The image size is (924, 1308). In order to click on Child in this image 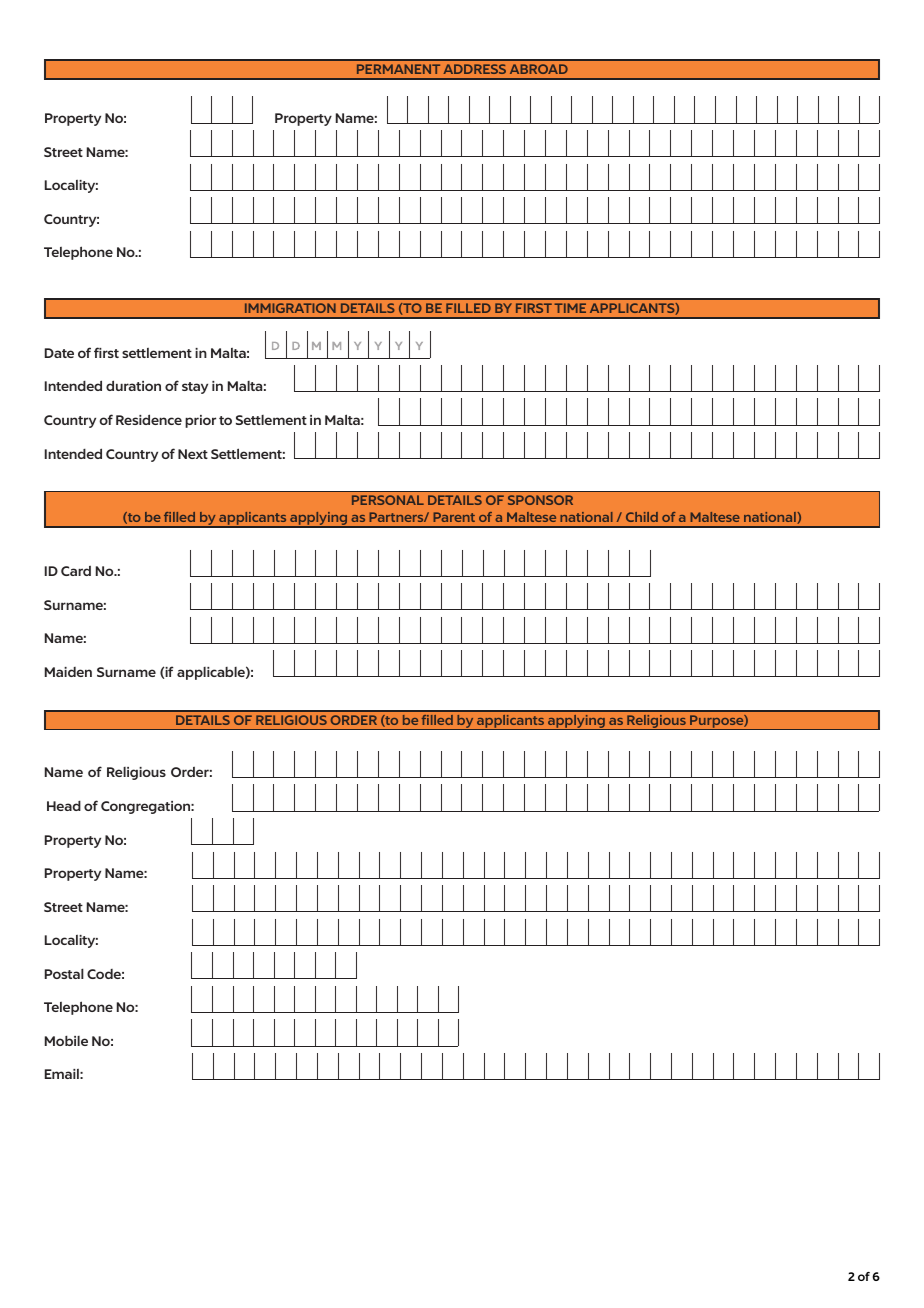, I will do `click(642, 517)`.
